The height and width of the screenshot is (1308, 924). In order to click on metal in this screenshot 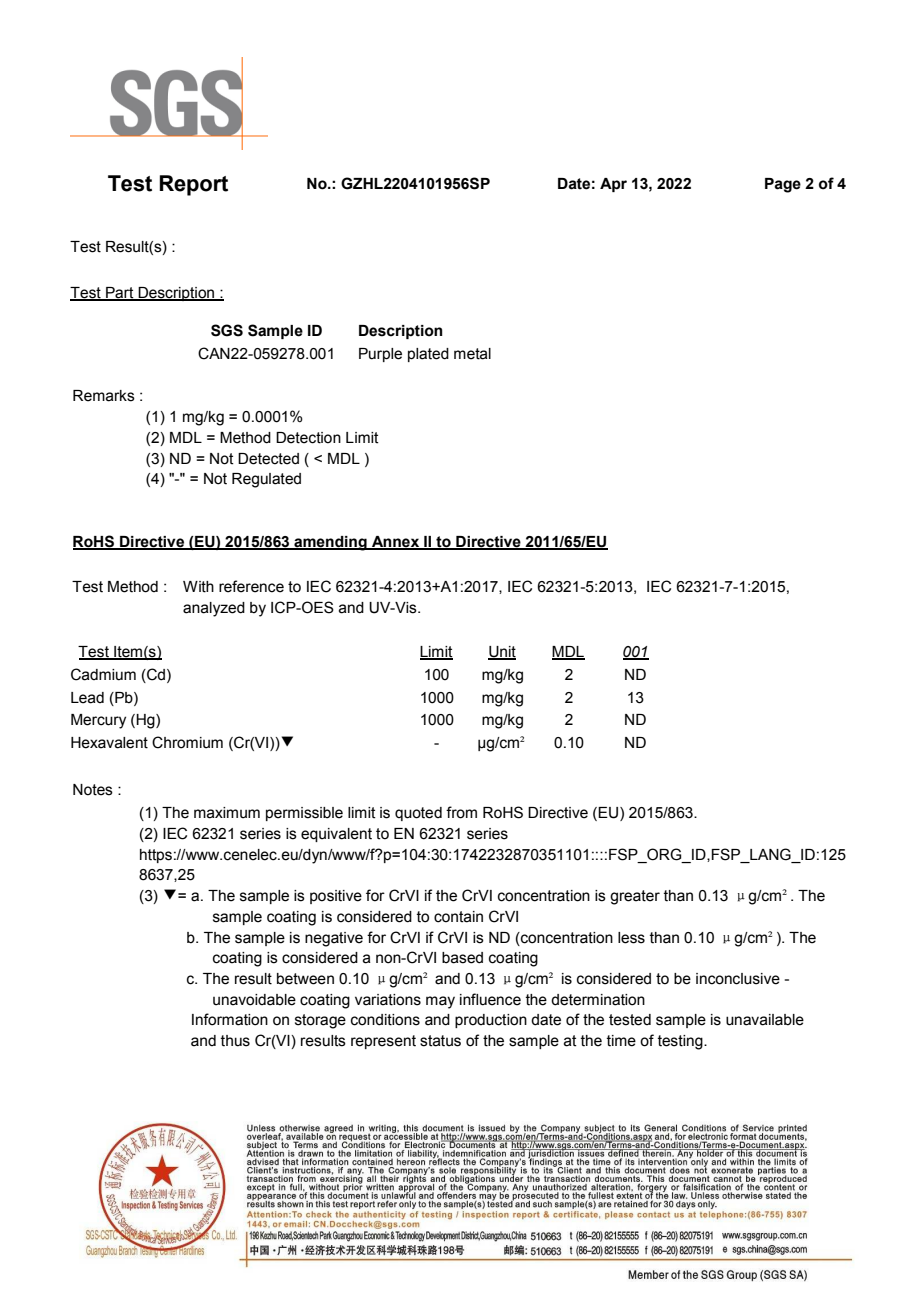, I will do `click(472, 354)`.
